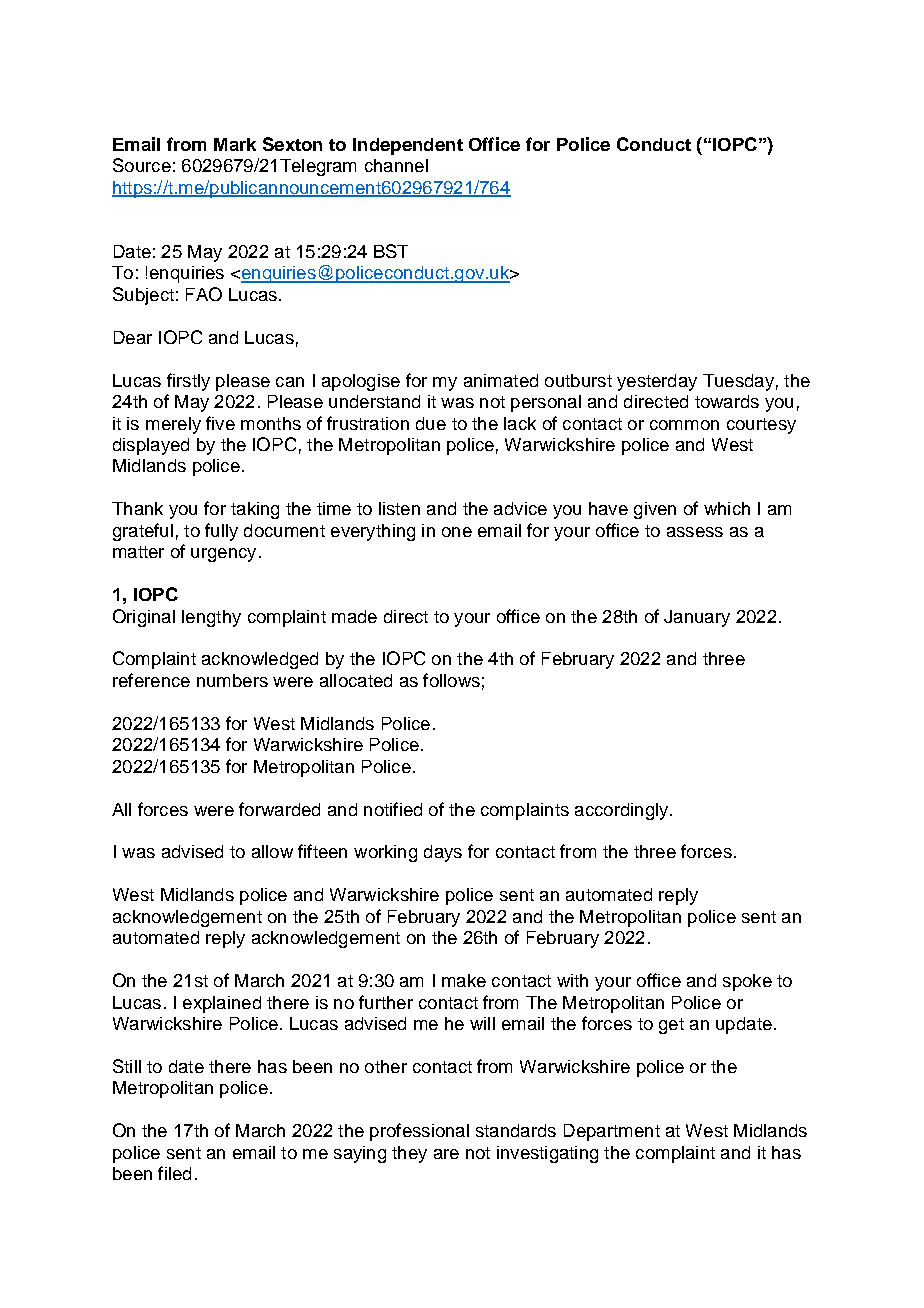  What do you see at coordinates (612, 1132) in the screenshot?
I see `Department` at bounding box center [612, 1132].
